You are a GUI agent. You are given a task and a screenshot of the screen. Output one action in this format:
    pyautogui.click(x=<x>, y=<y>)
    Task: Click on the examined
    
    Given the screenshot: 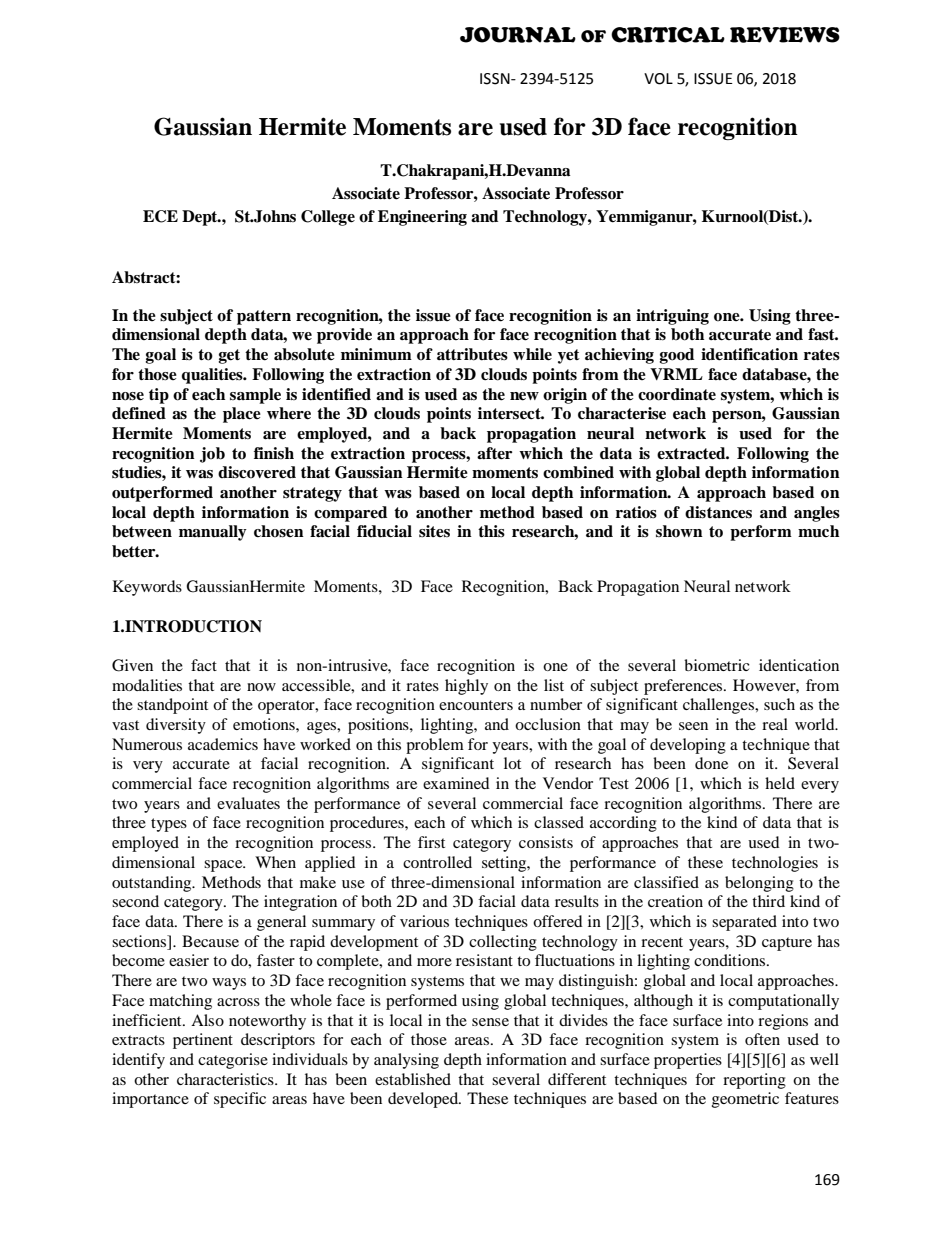 What is the action you would take?
    pyautogui.click(x=456, y=783)
